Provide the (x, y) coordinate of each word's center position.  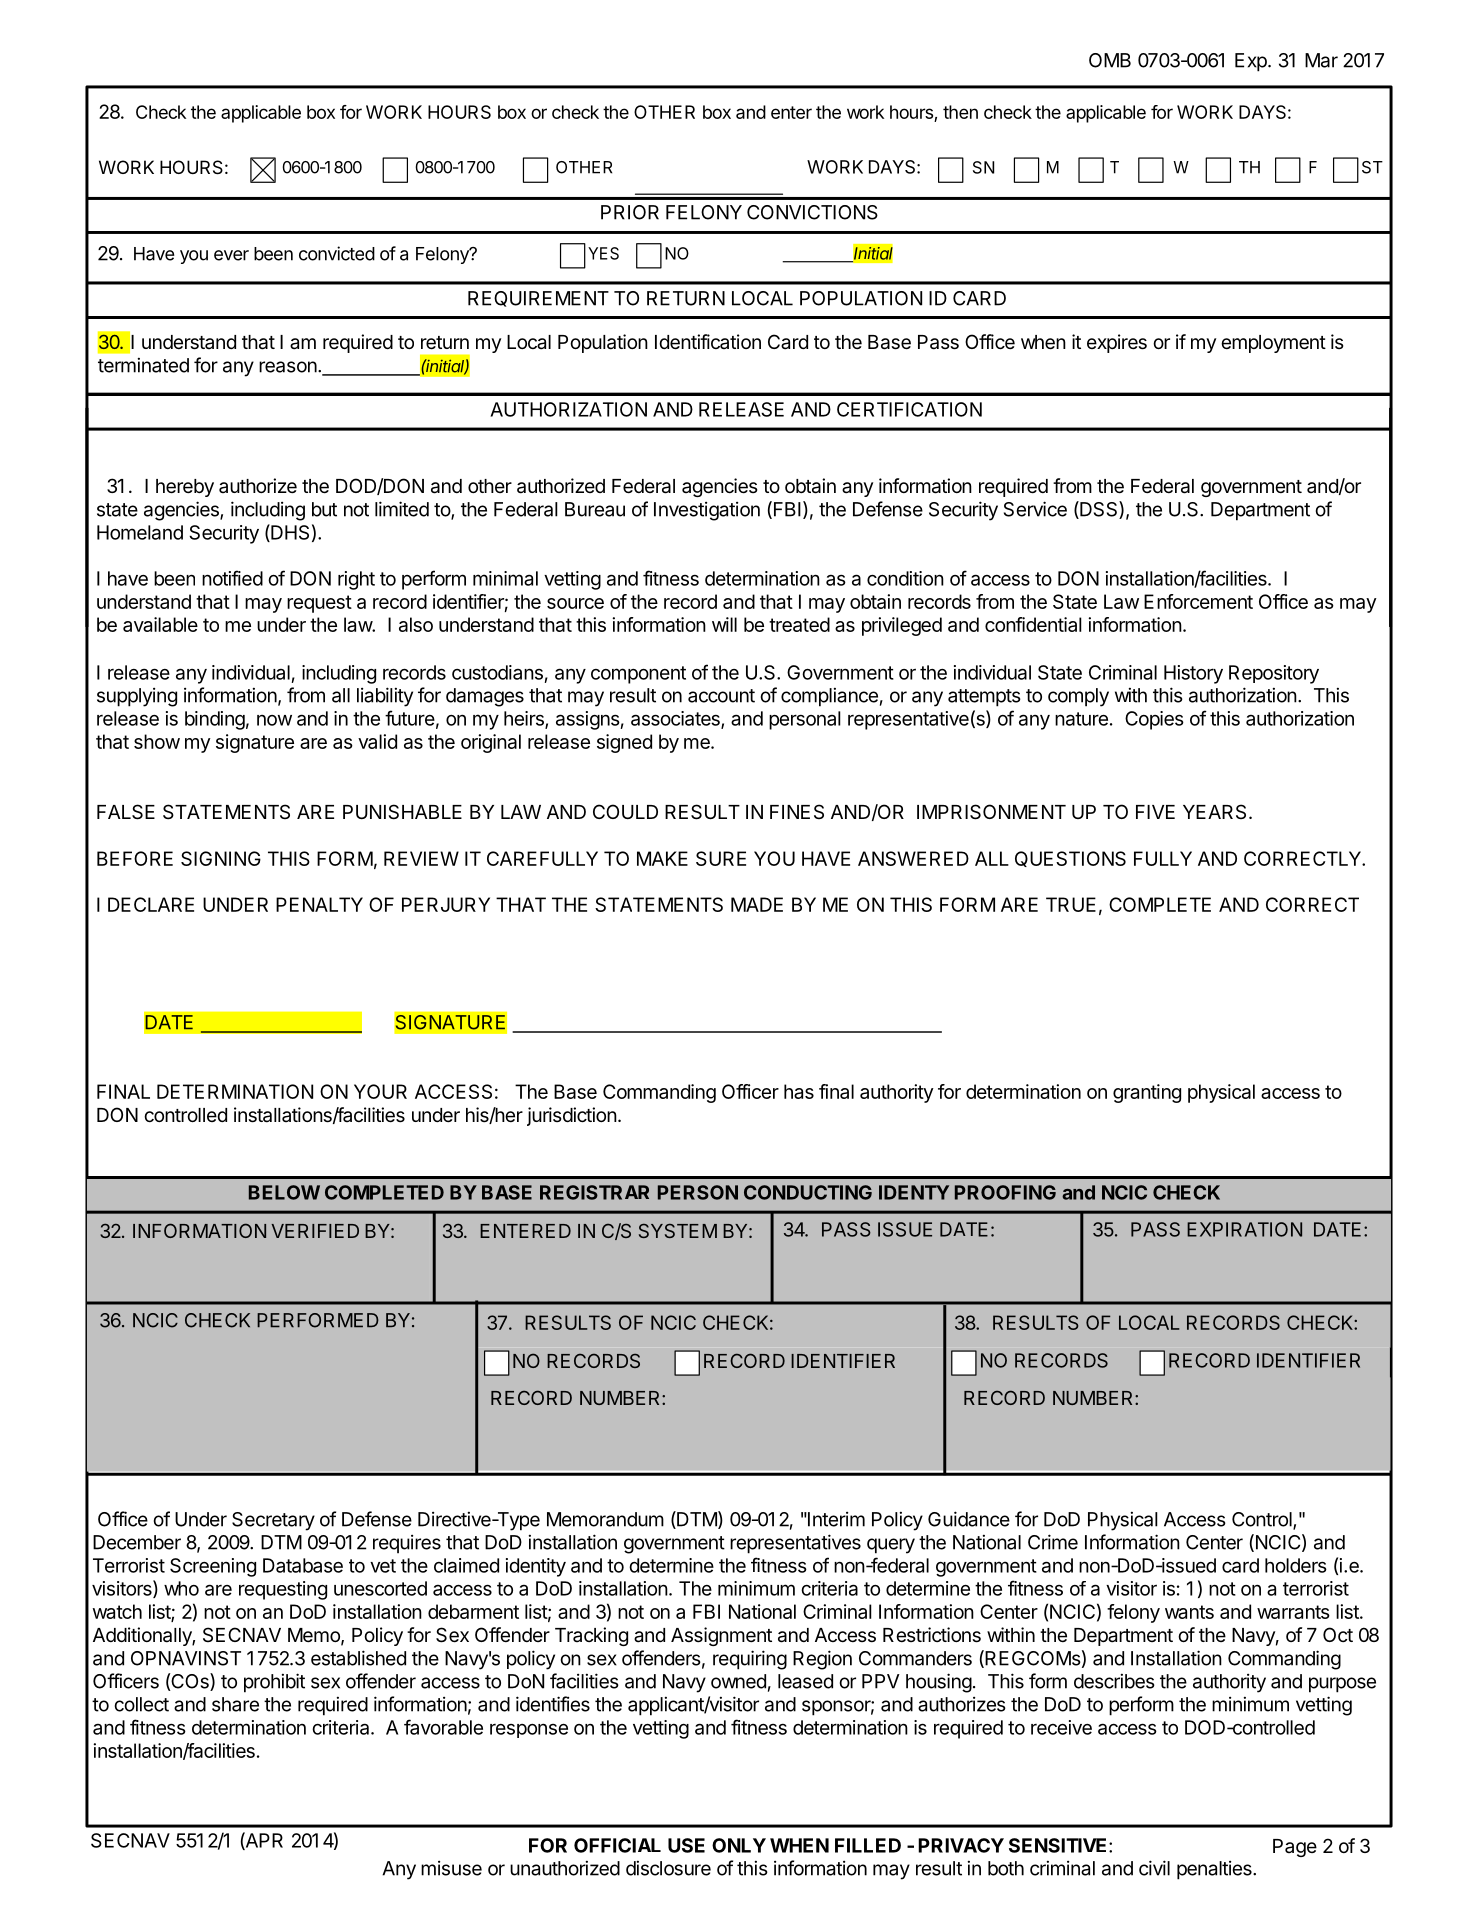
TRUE (1071, 904)
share (235, 1704)
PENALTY (319, 904)
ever (231, 255)
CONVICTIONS (812, 212)
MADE (757, 904)
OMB (1110, 60)
